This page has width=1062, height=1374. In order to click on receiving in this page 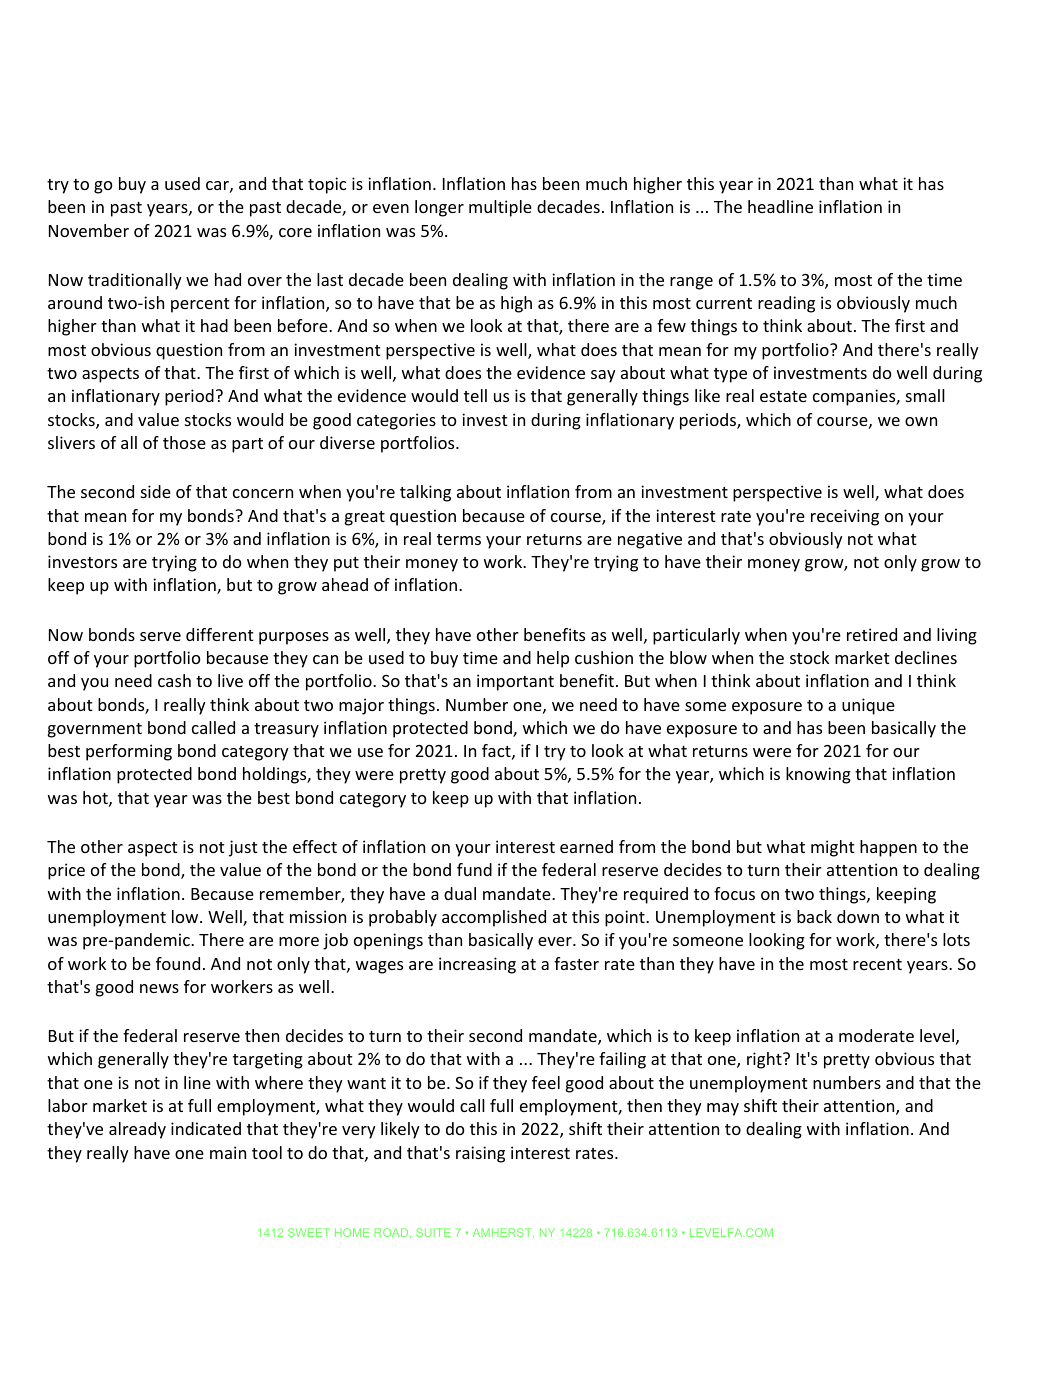, I will do `click(845, 517)`.
